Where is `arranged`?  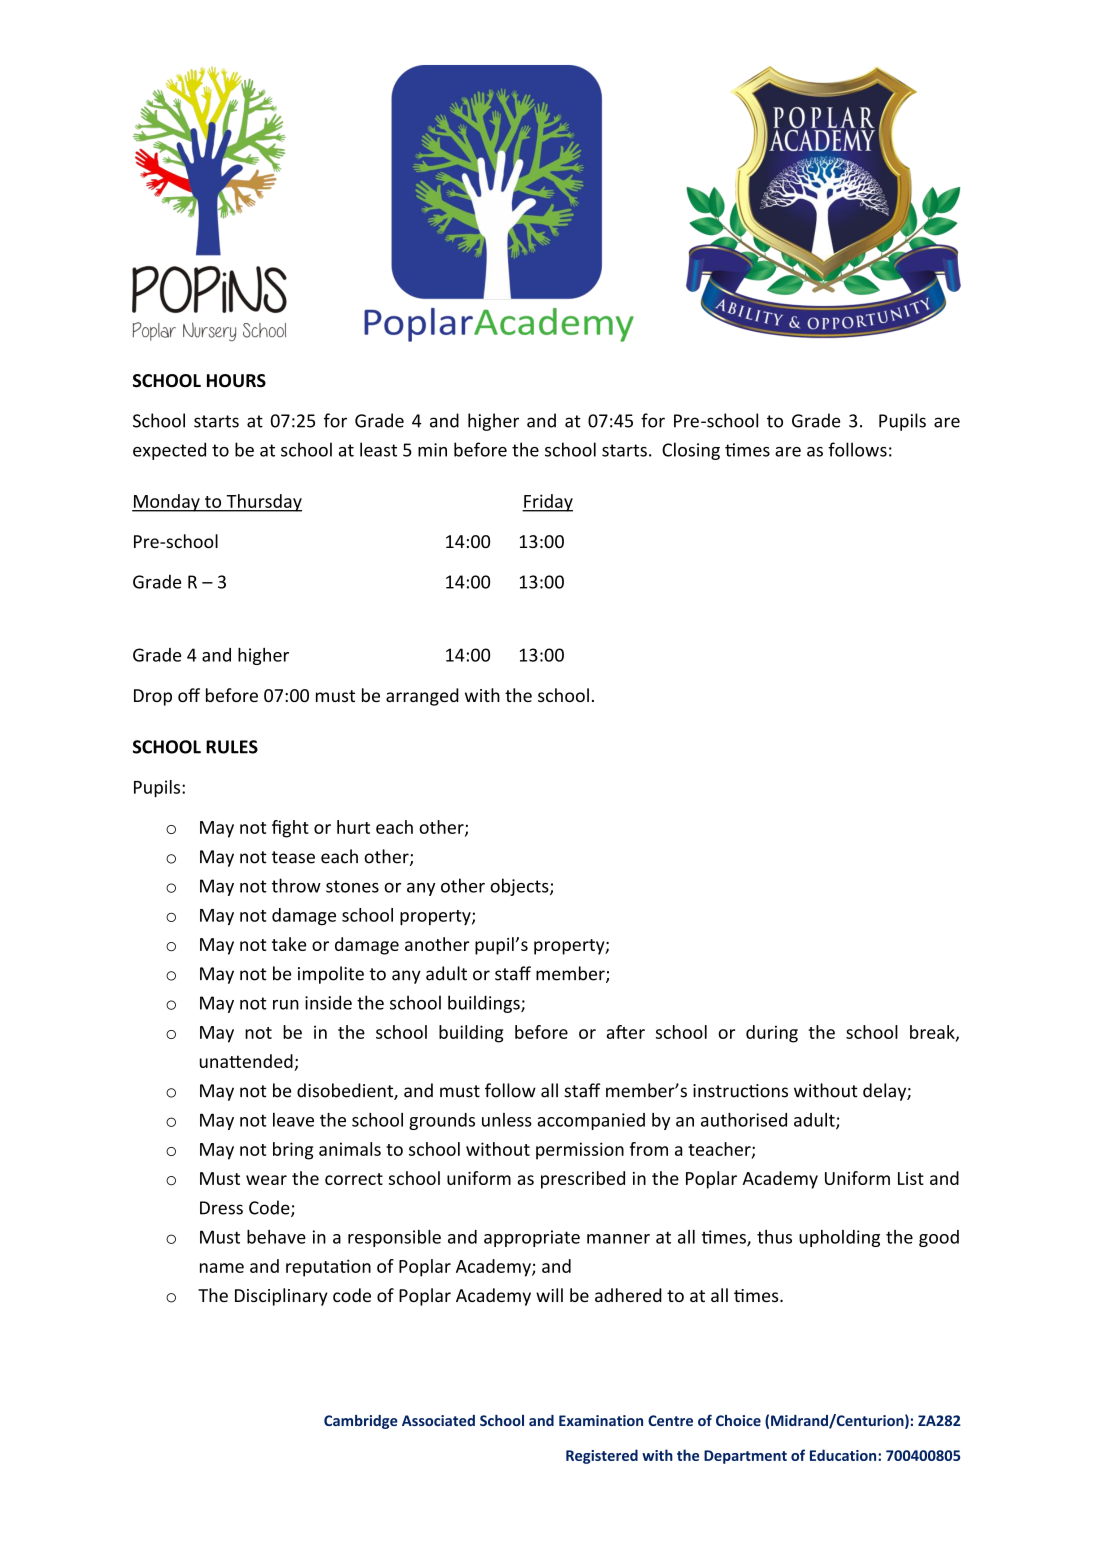
arranged is located at coordinates (422, 697).
